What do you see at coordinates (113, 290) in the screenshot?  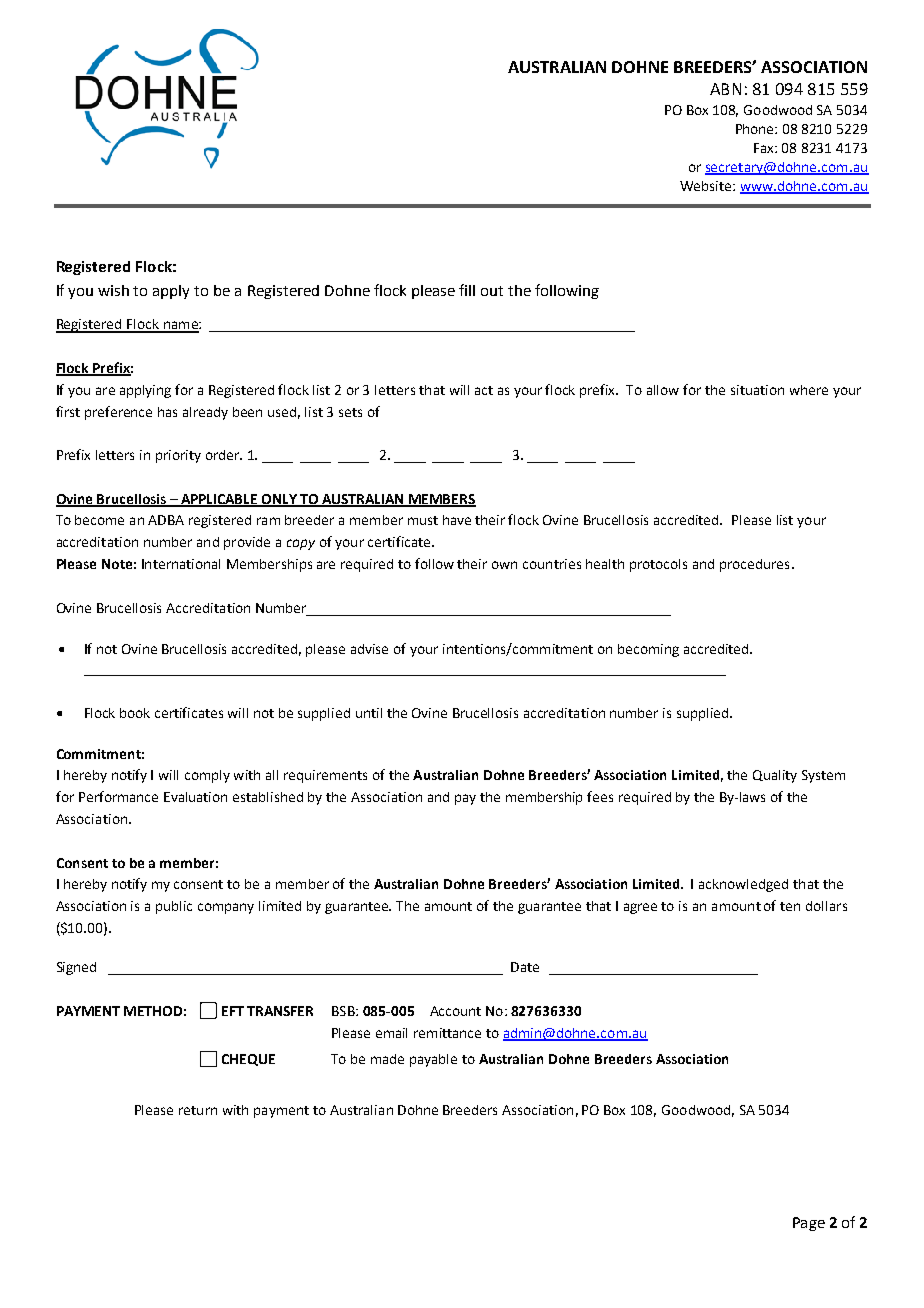 I see `wish` at bounding box center [113, 290].
